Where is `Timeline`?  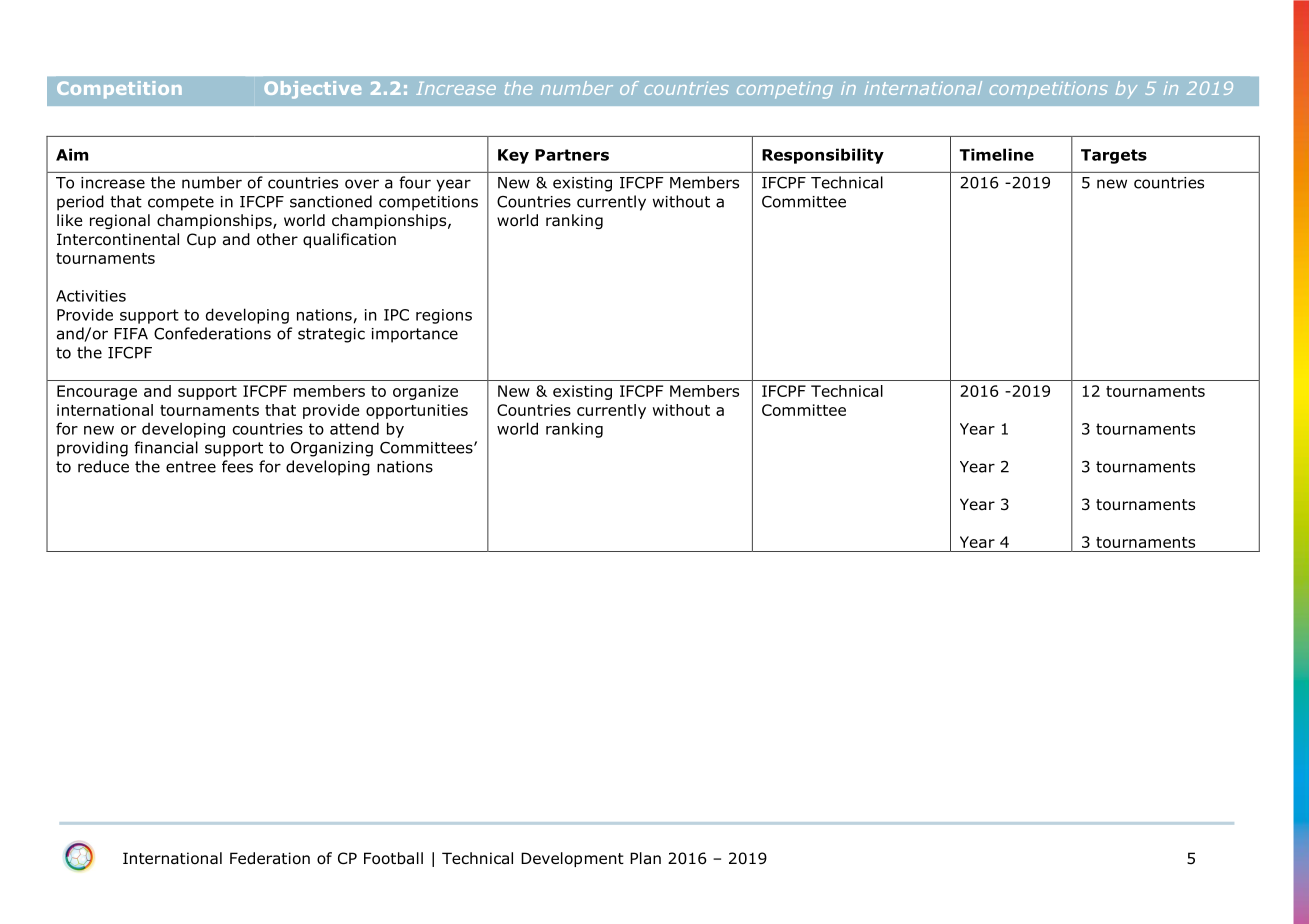
Timeline is located at coordinates (997, 154).
